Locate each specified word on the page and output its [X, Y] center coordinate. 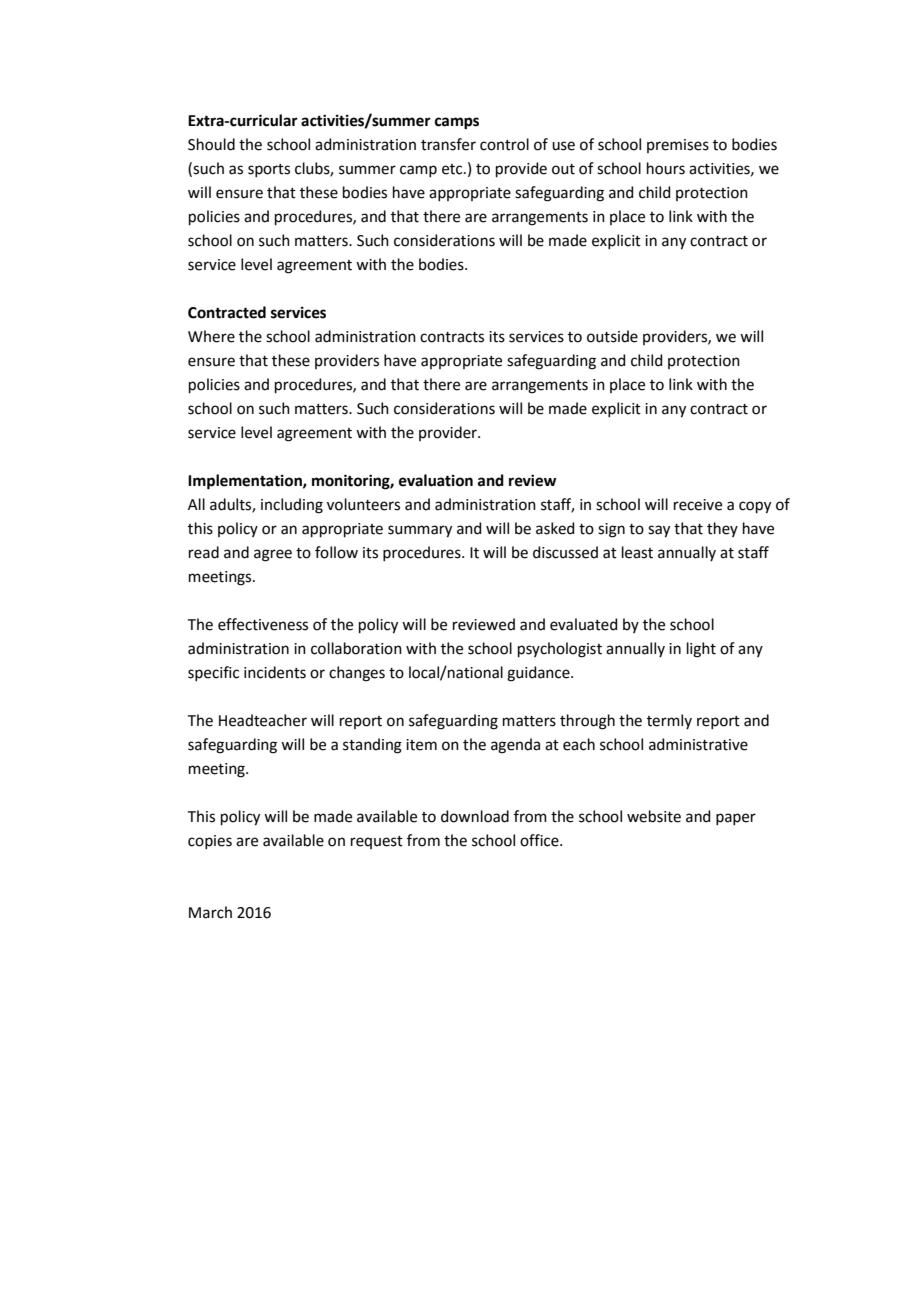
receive [698, 505]
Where [211, 336]
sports [269, 170]
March [210, 912]
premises [678, 146]
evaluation [436, 480]
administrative [698, 744]
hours [666, 168]
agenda [515, 746]
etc [453, 169]
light [701, 650]
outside [612, 336]
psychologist [560, 650]
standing [372, 746]
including [292, 506]
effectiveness [263, 624]
